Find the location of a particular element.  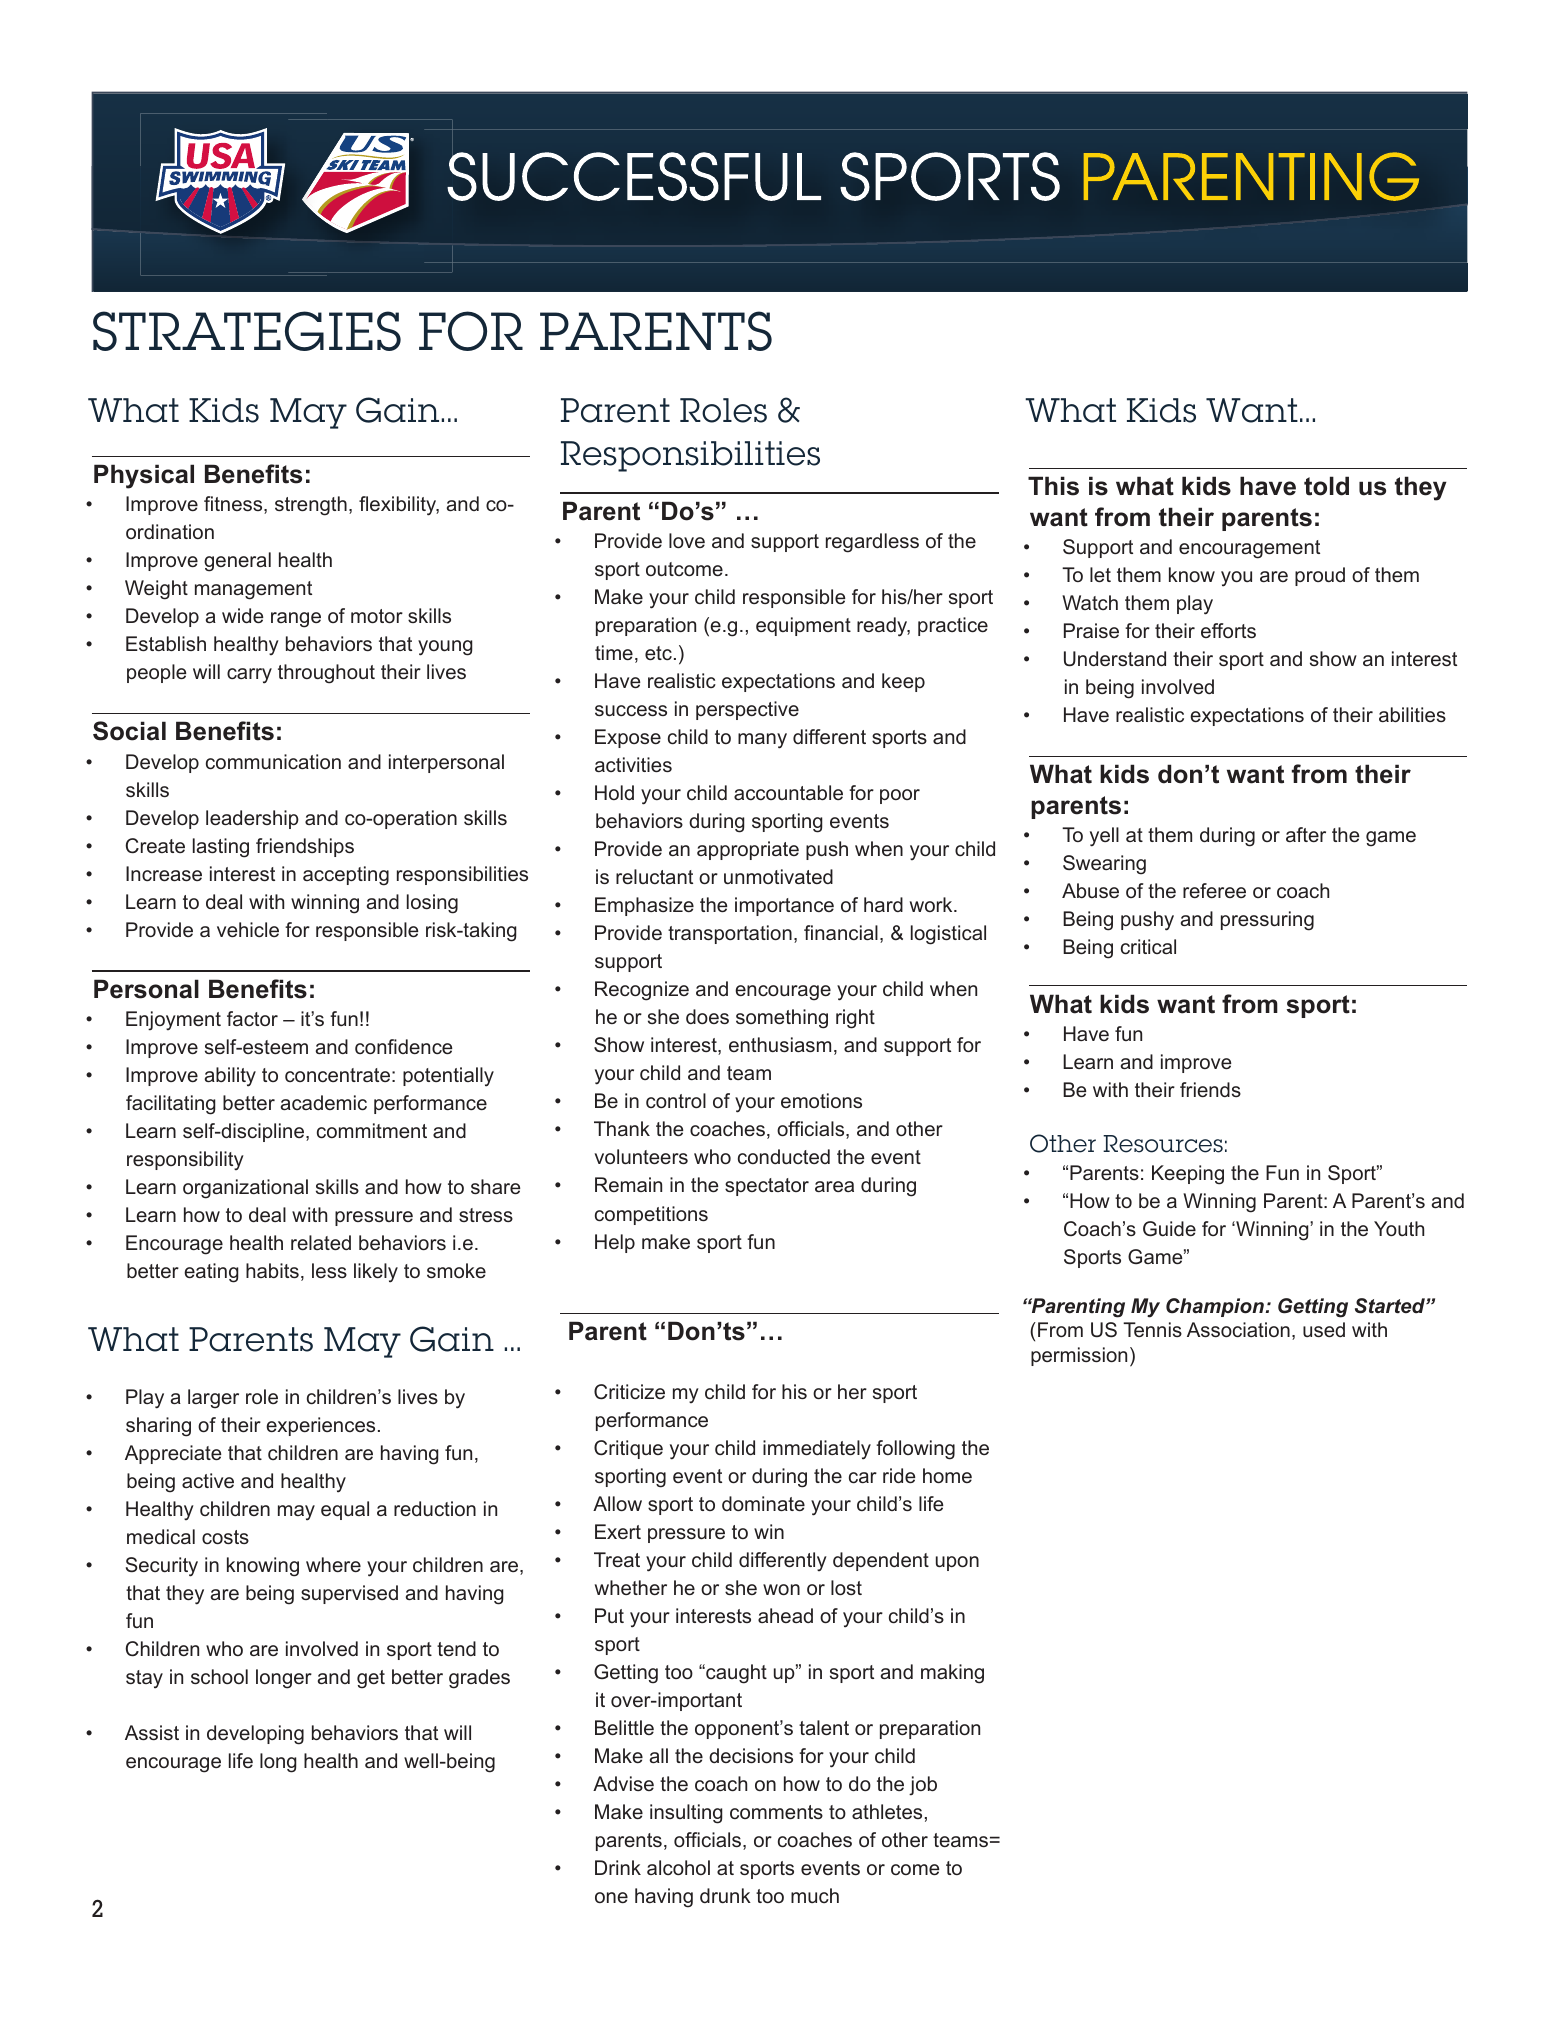

love is located at coordinates (687, 540).
